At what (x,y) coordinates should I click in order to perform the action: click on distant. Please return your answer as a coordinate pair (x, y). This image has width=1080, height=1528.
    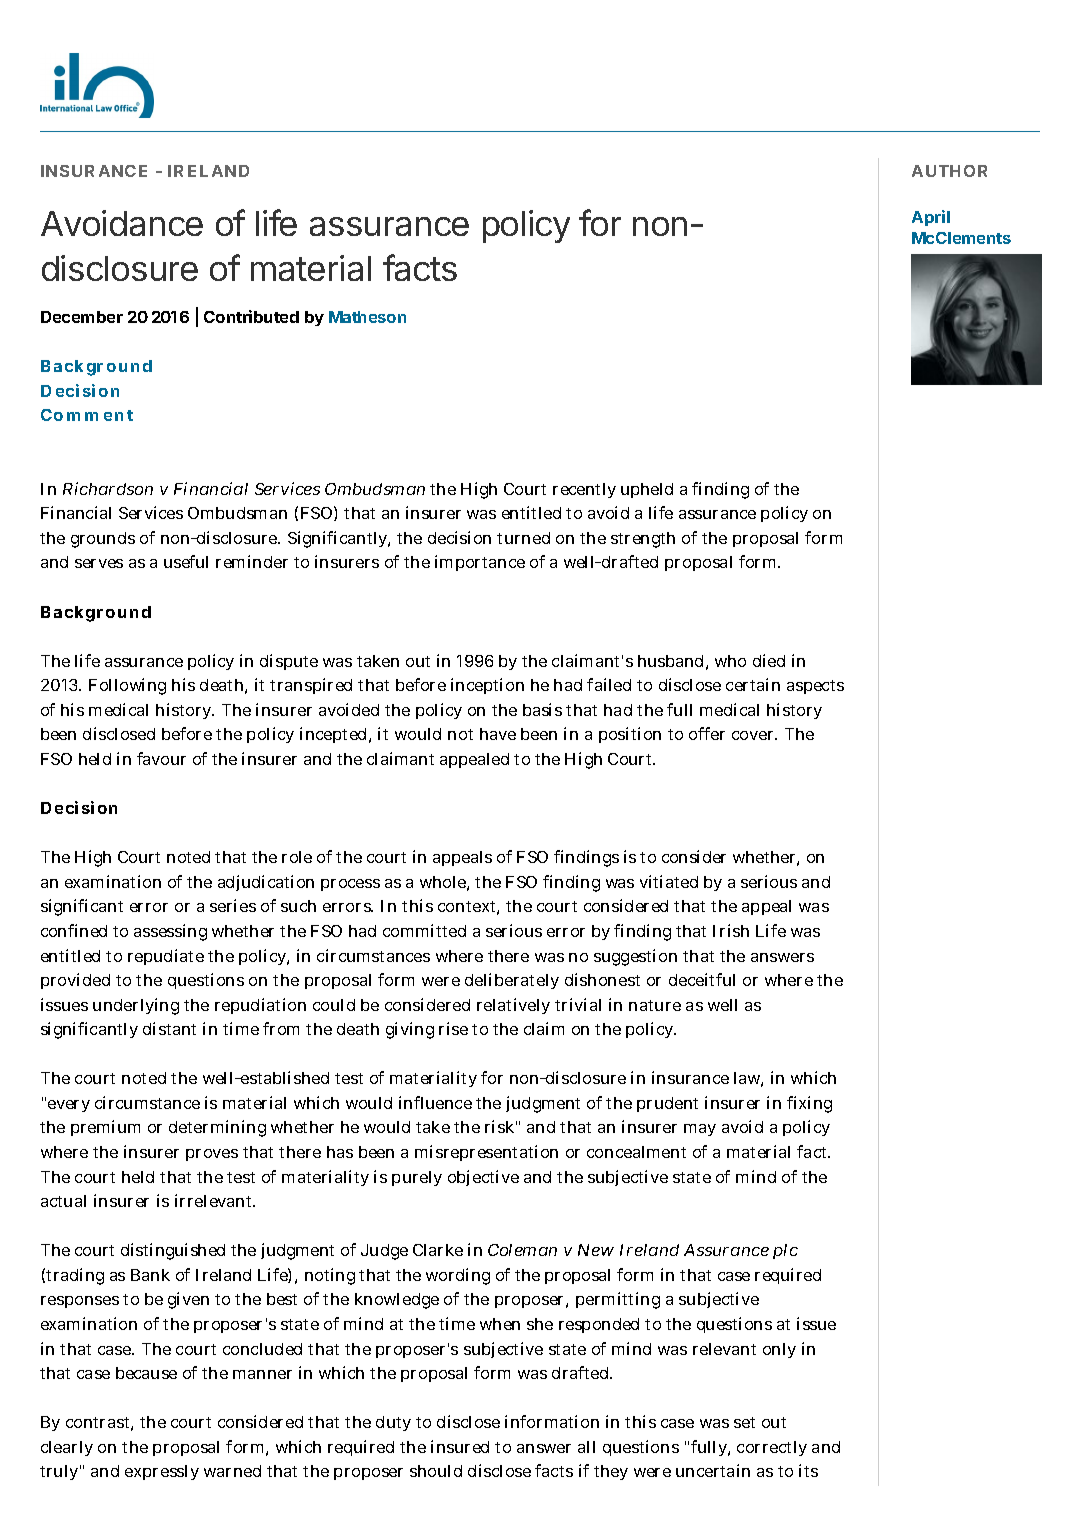
    Looking at the image, I should click on (169, 1028).
